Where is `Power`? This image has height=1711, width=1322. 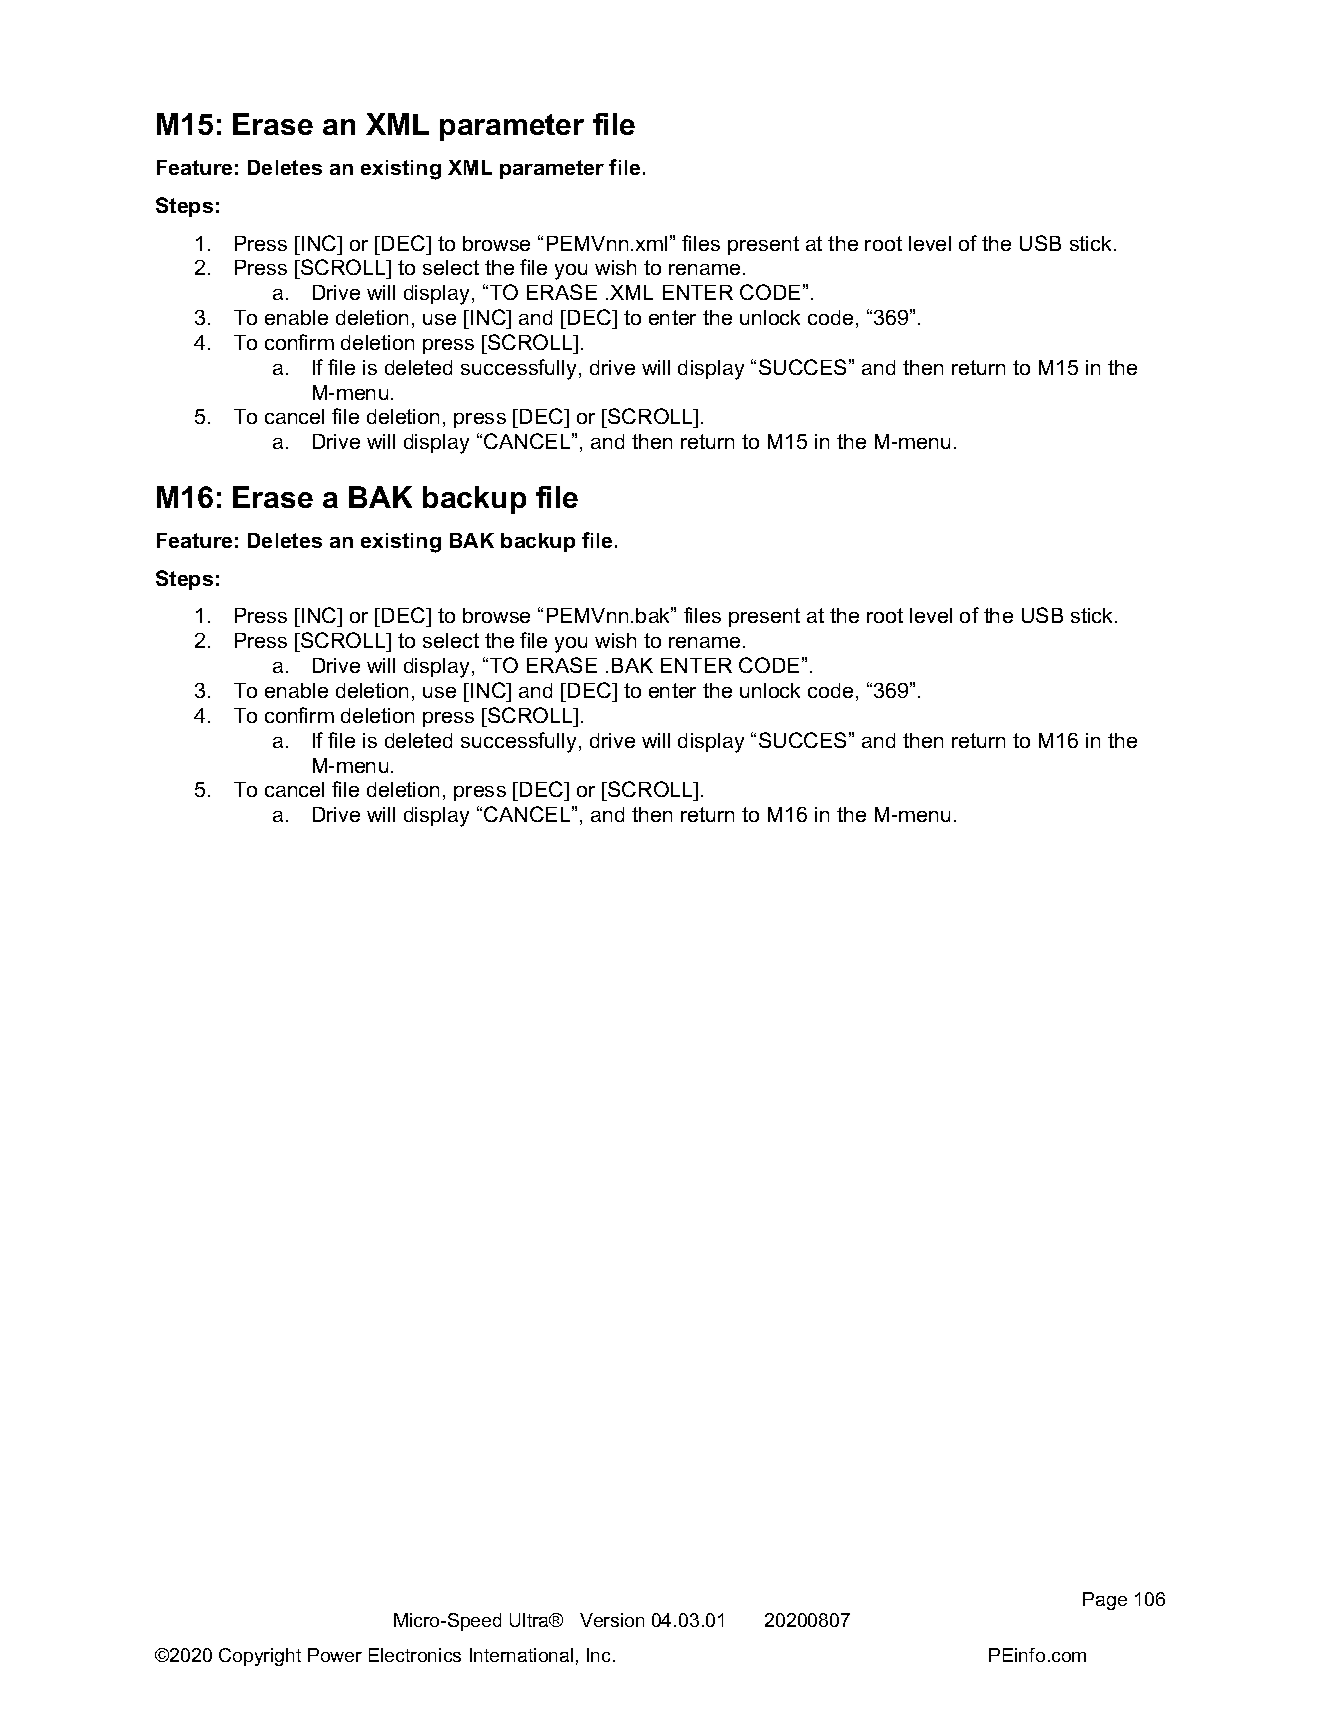
Power is located at coordinates (335, 1655).
